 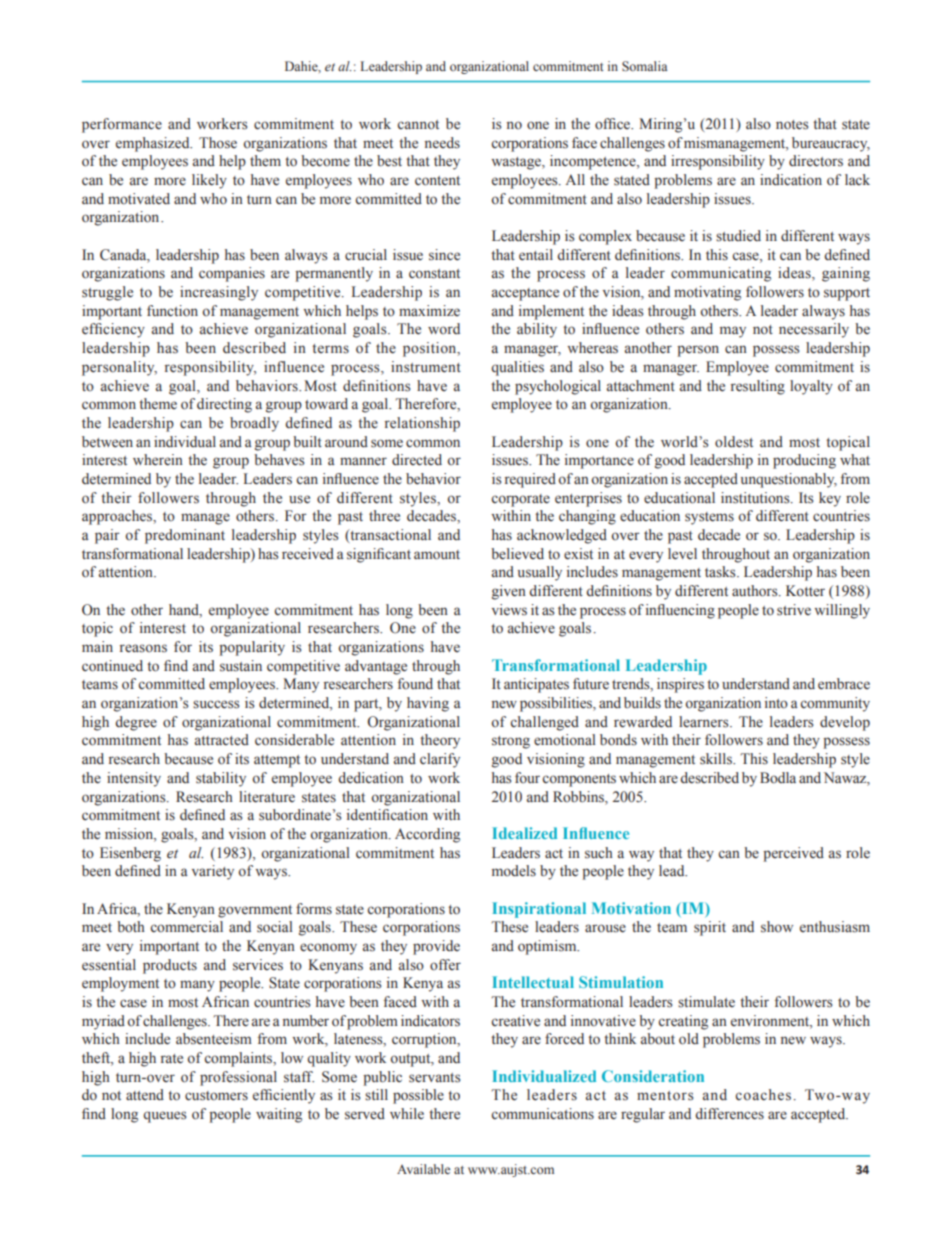 I want to click on cannot, so click(x=418, y=124).
